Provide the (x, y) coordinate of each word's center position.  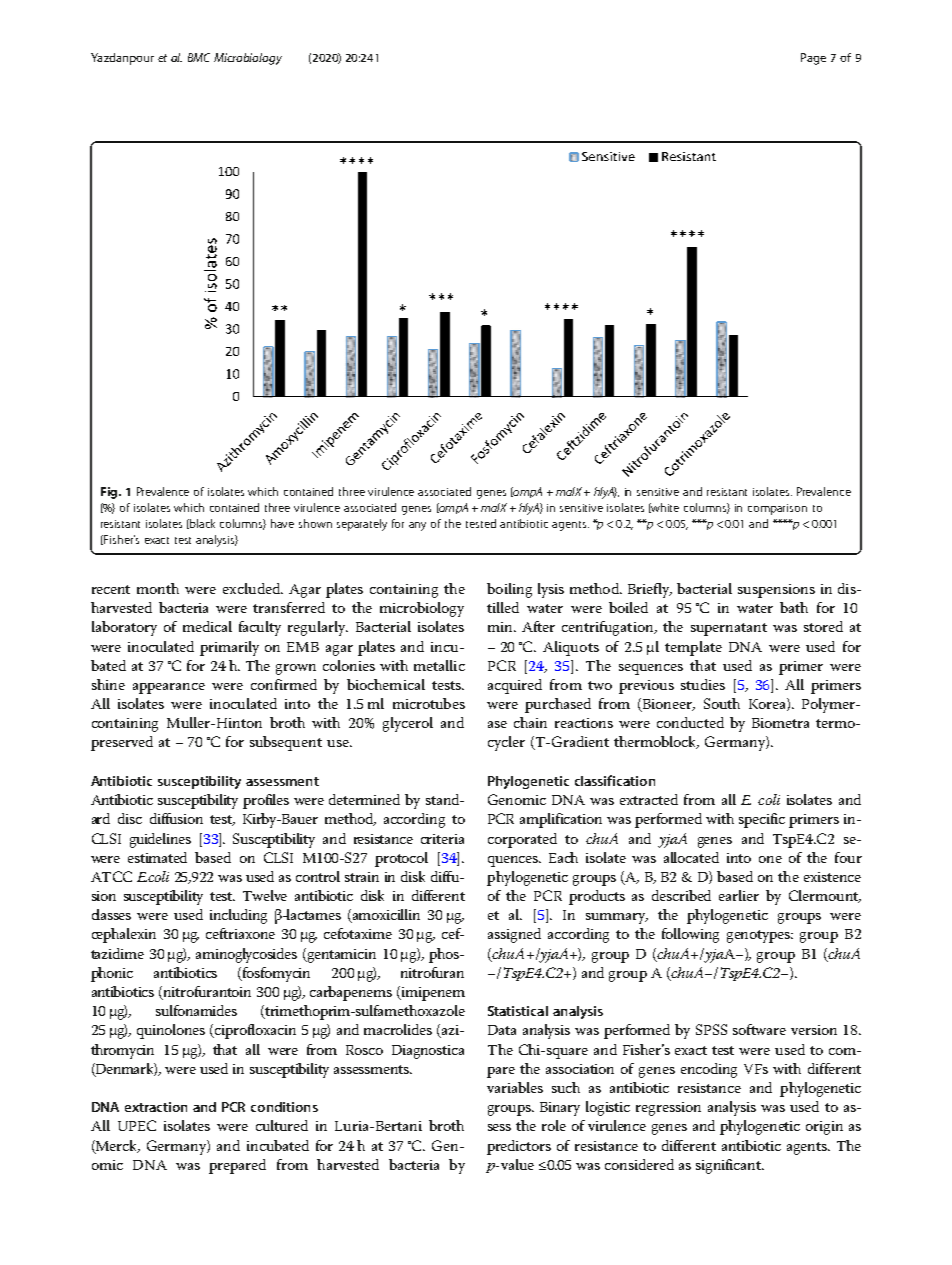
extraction (156, 1107)
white (664, 508)
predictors (519, 1147)
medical (207, 626)
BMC (199, 57)
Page (813, 59)
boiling (509, 590)
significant (729, 1166)
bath (794, 607)
